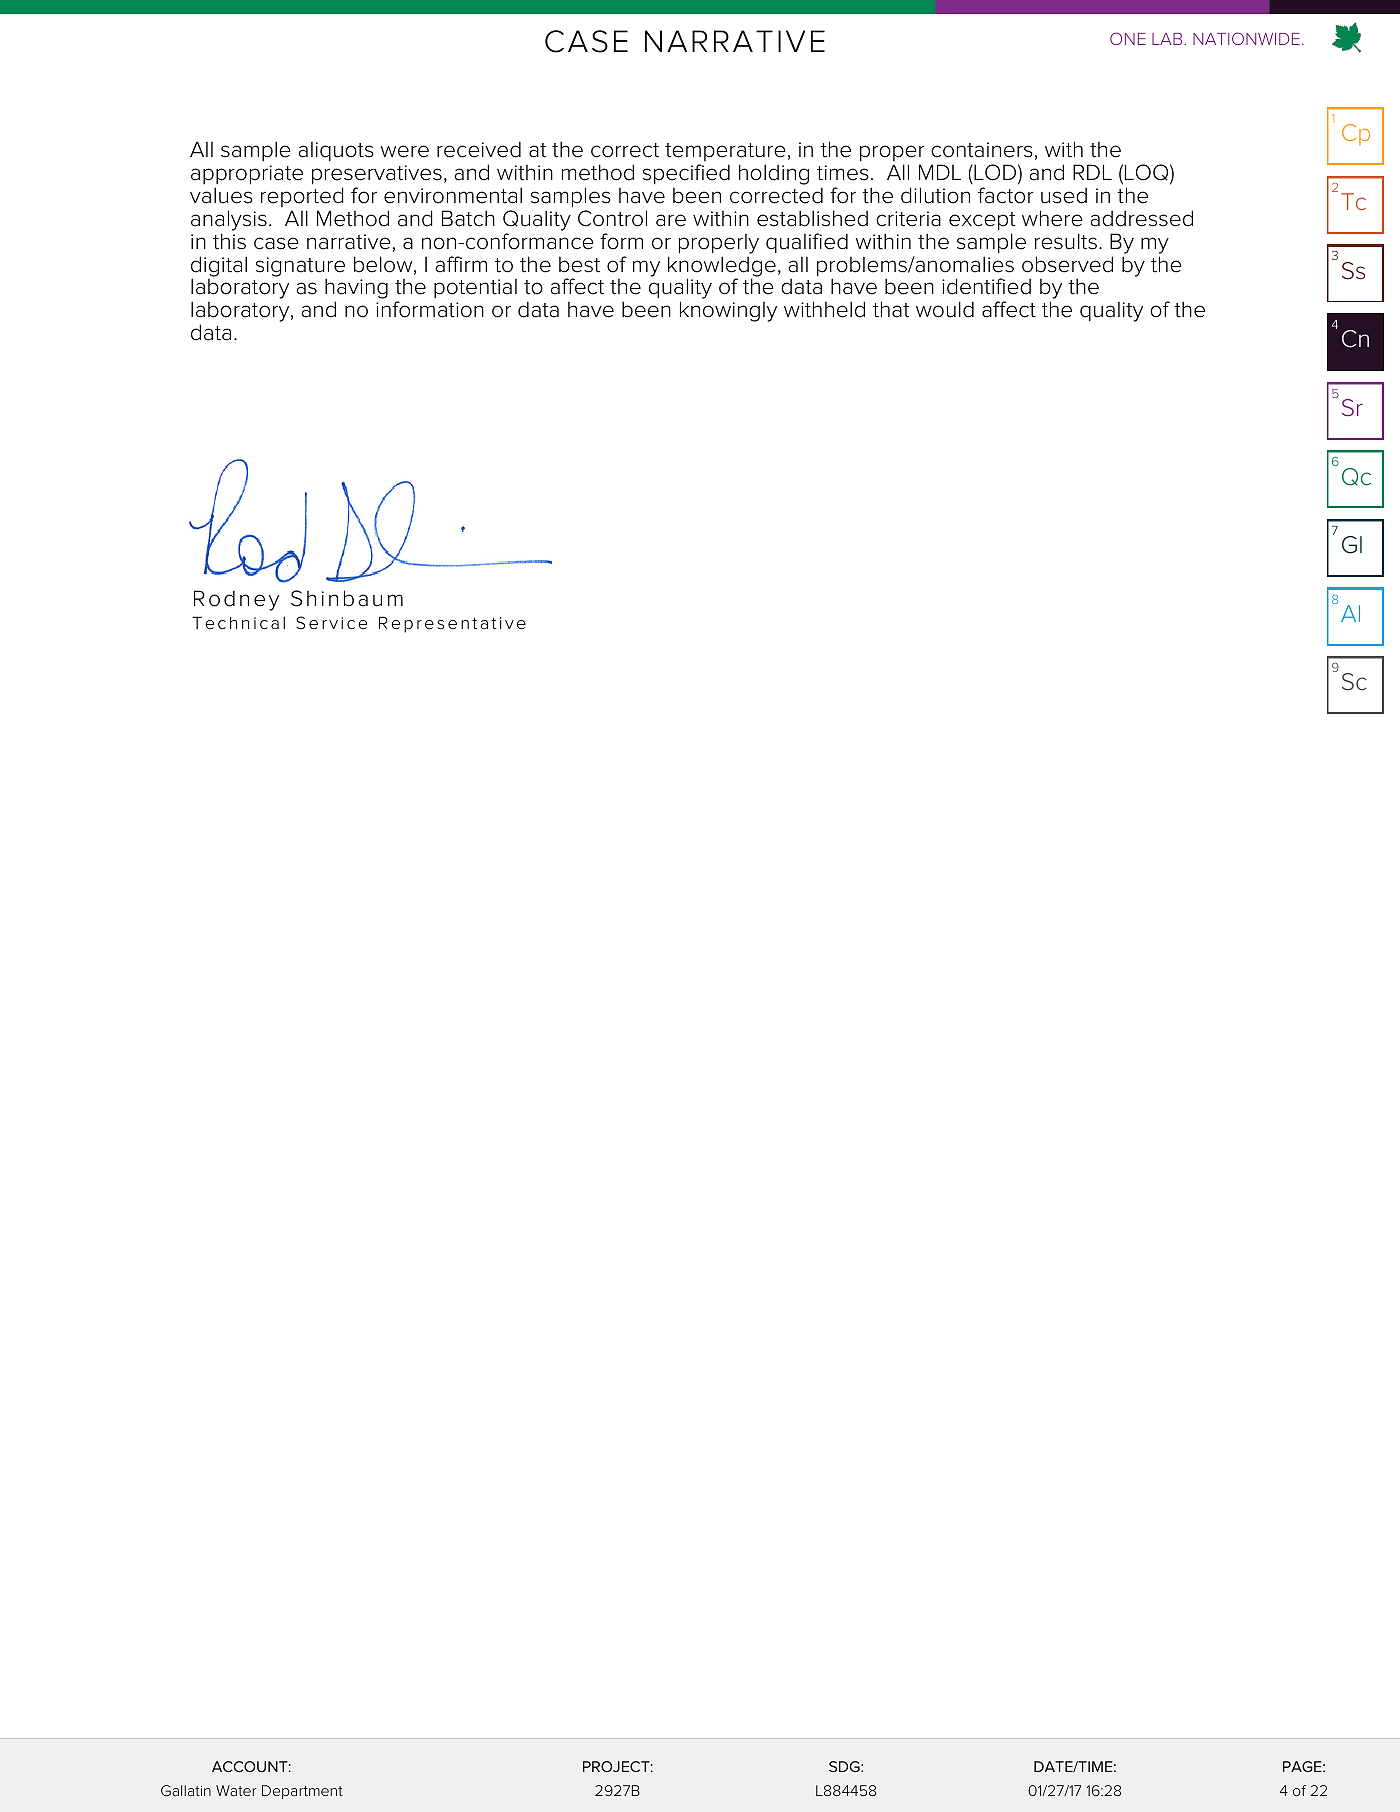 The image size is (1400, 1812). What do you see at coordinates (300, 268) in the screenshot?
I see `signature` at bounding box center [300, 268].
